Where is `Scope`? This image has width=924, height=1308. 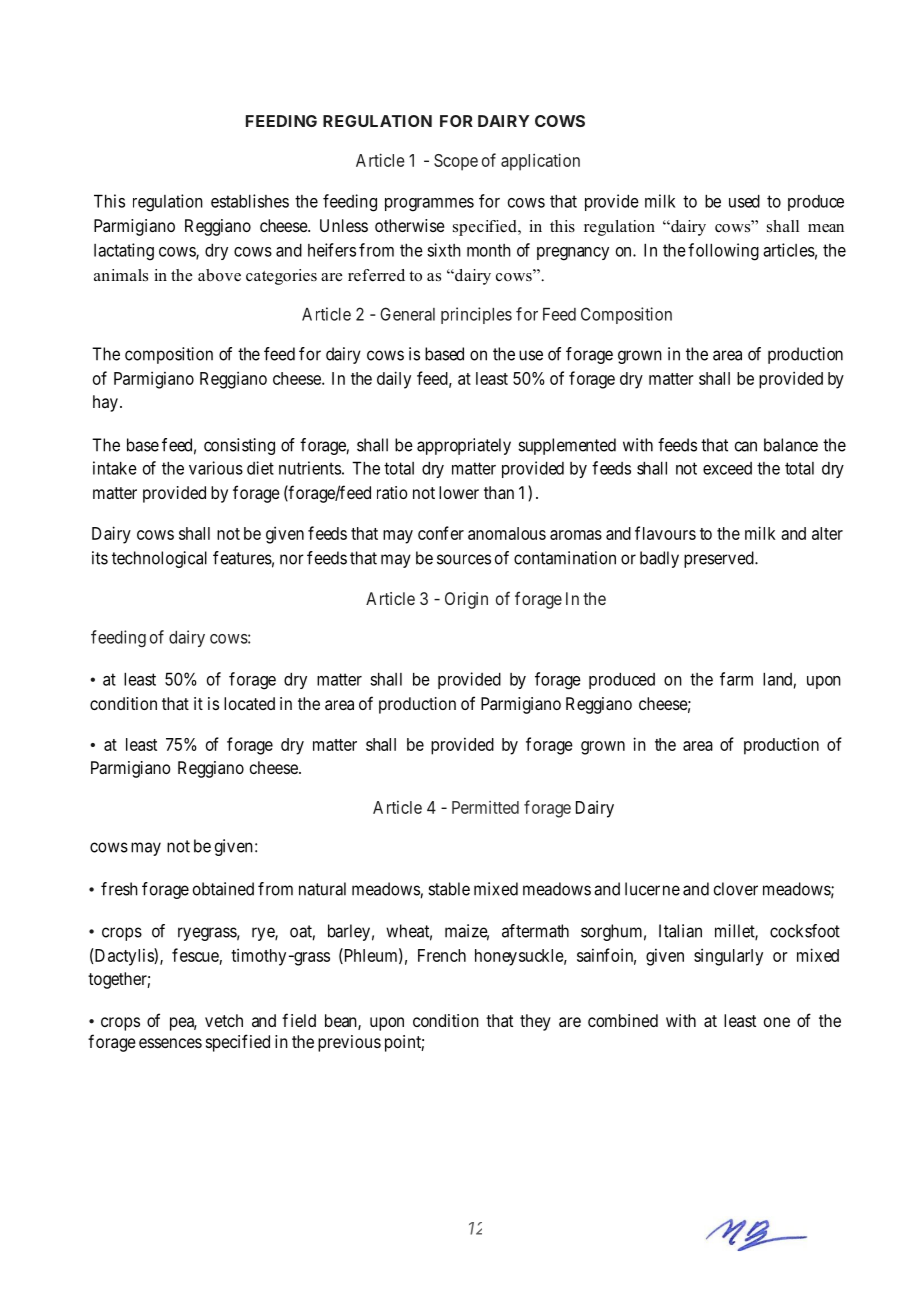 Scope is located at coordinates (456, 162).
